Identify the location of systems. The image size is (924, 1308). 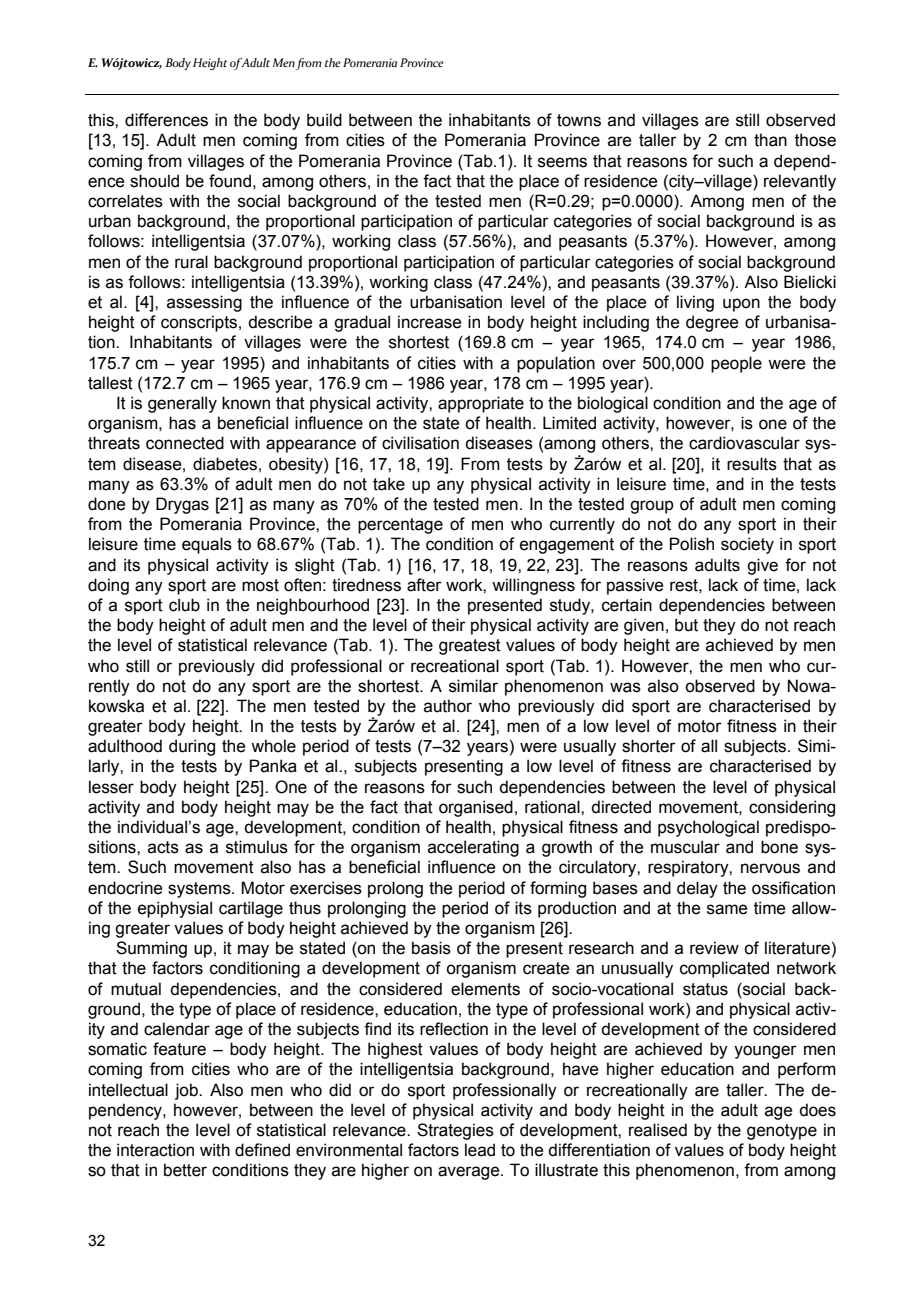
(200, 890).
